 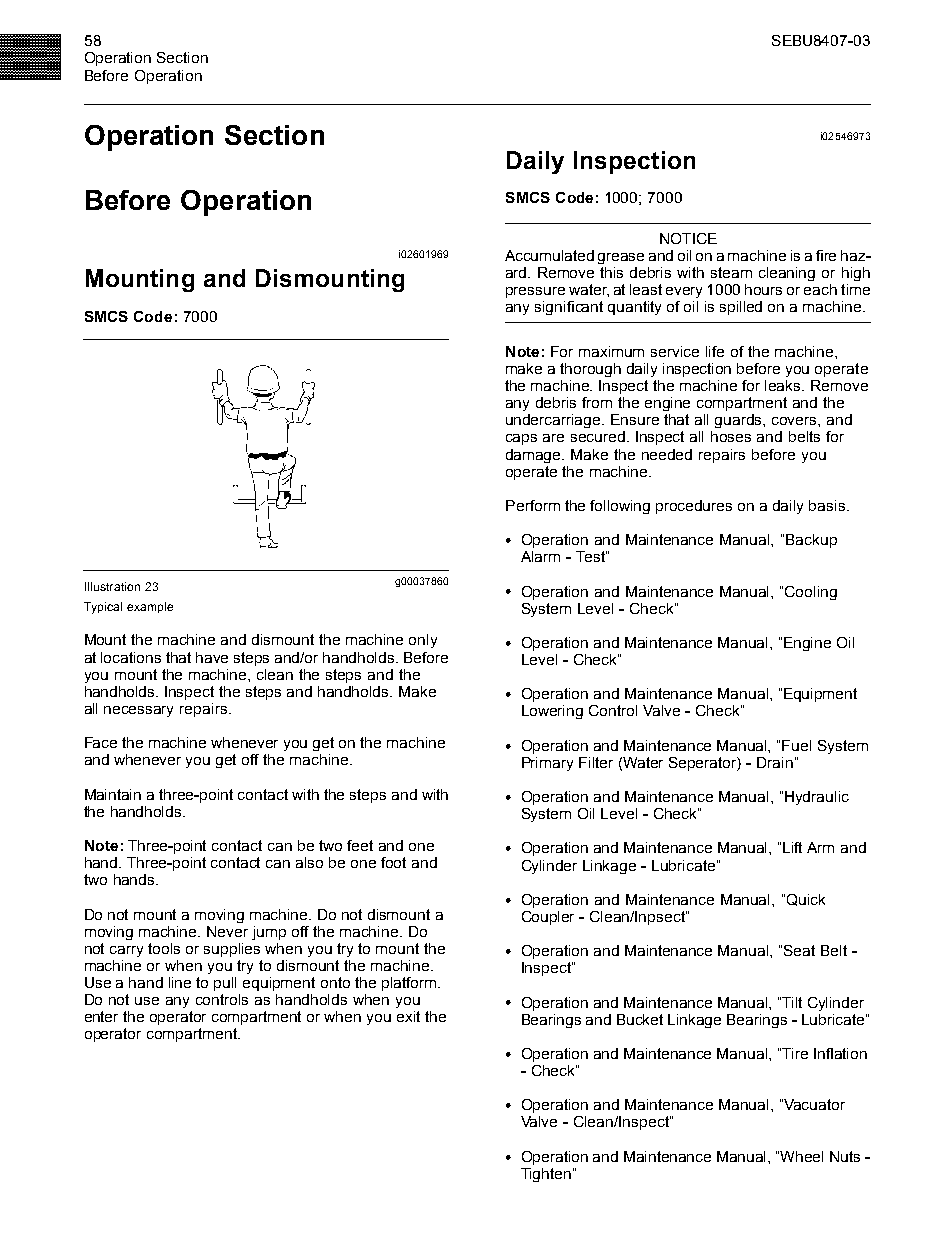 I want to click on Wheel, so click(x=801, y=1156).
